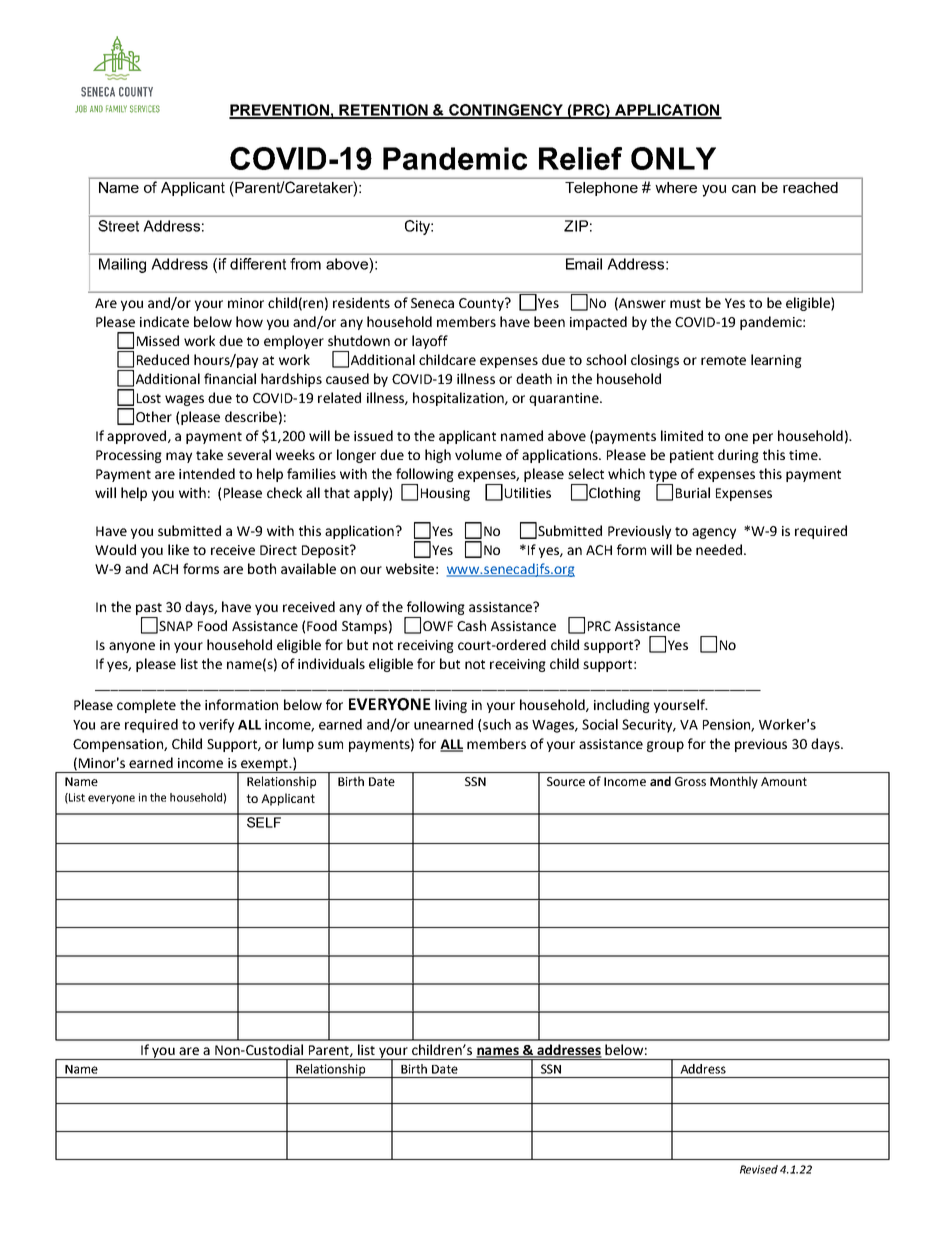  I want to click on CONTINGENCY, so click(506, 111).
